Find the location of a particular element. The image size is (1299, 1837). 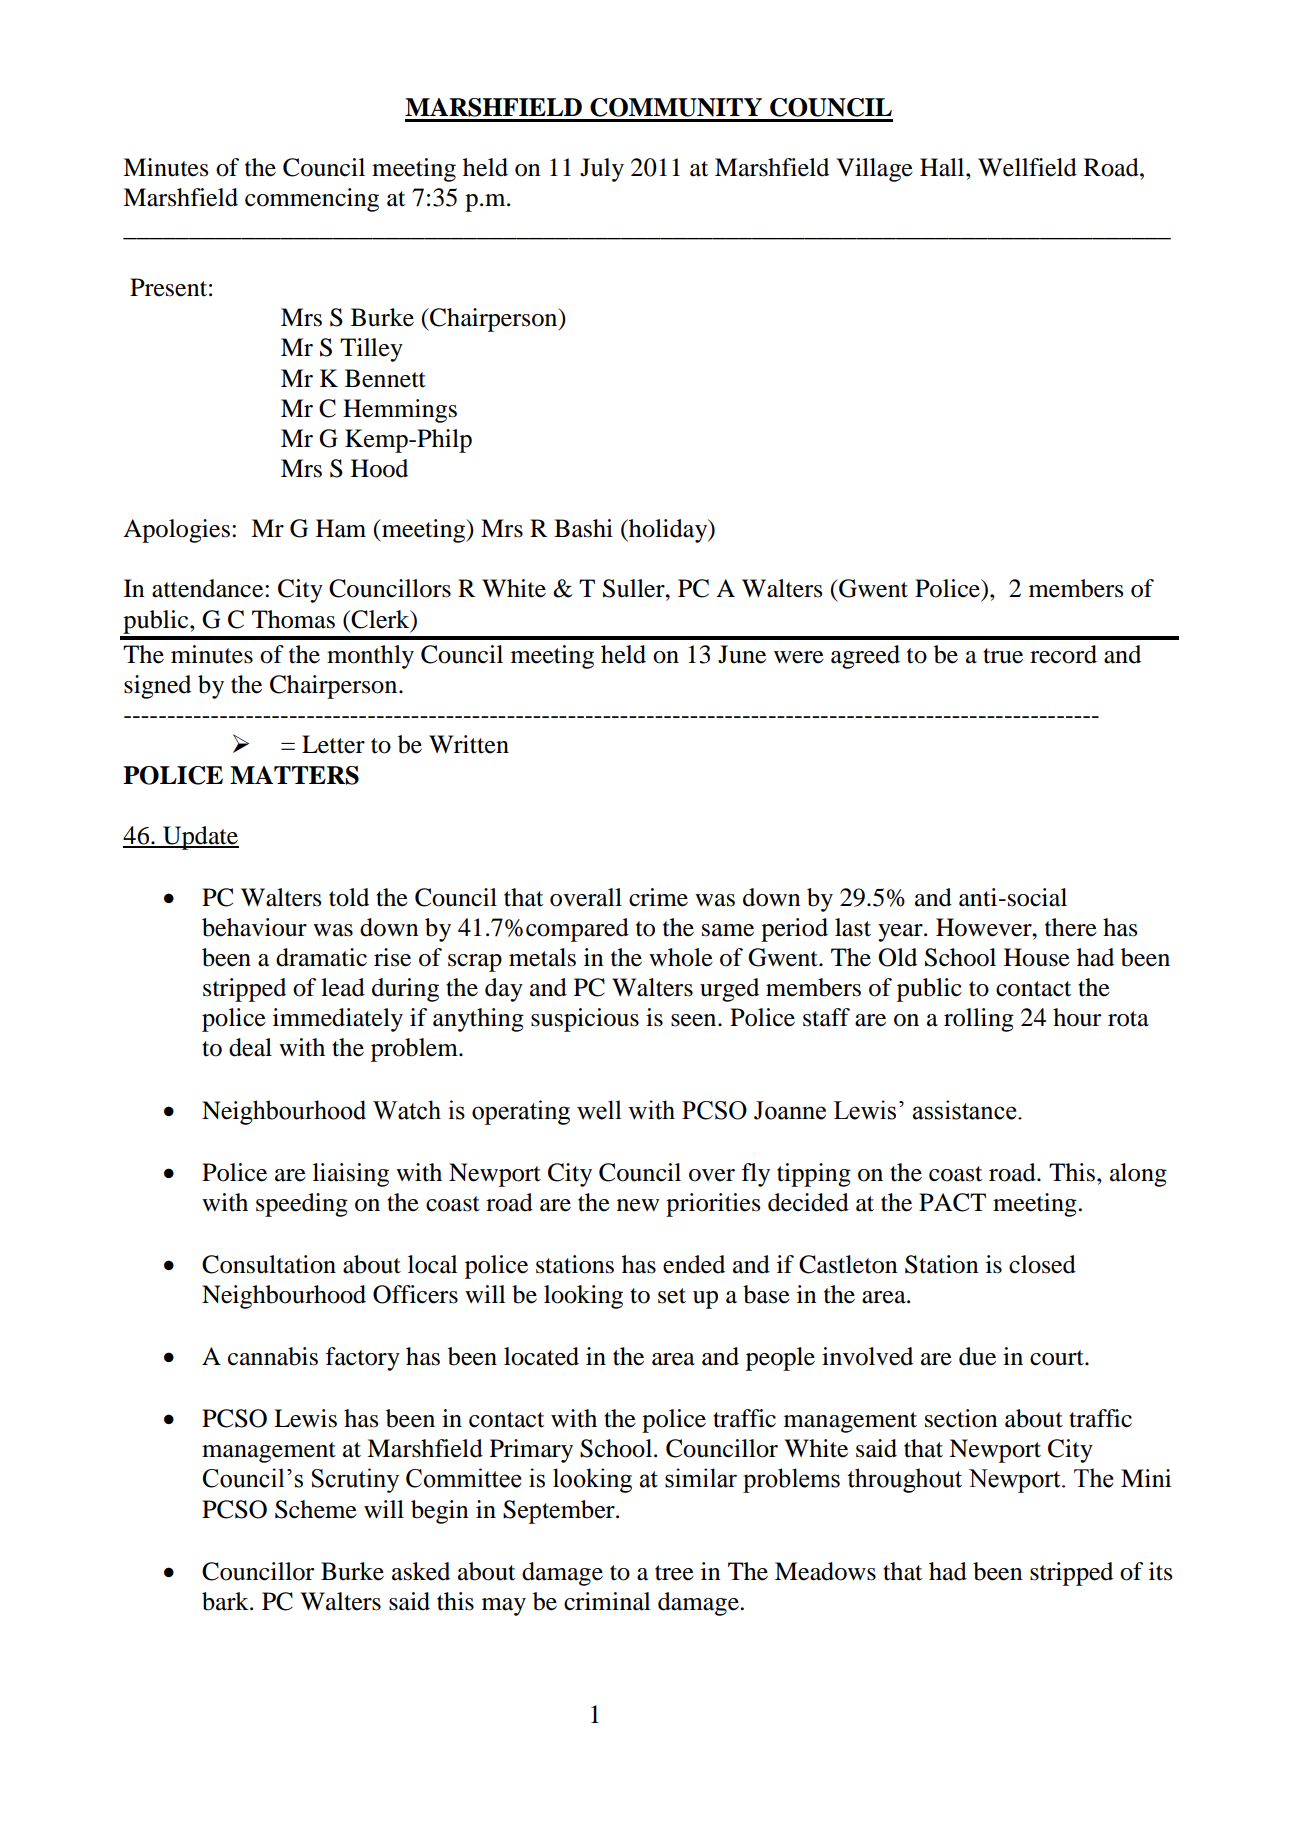

June is located at coordinates (742, 654).
